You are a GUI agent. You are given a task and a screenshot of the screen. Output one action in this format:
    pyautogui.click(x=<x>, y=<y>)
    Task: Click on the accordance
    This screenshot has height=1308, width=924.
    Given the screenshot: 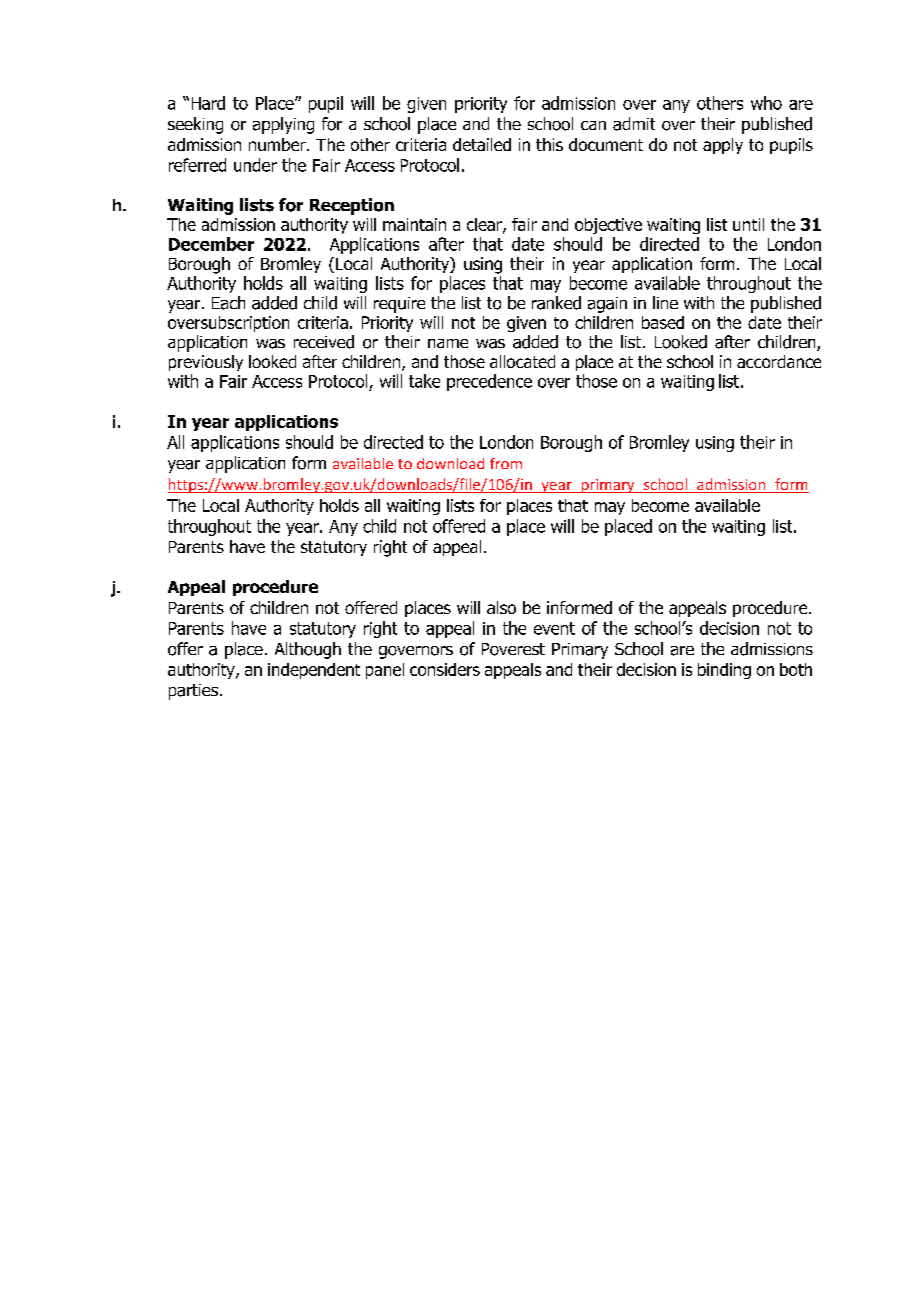 What is the action you would take?
    pyautogui.click(x=779, y=361)
